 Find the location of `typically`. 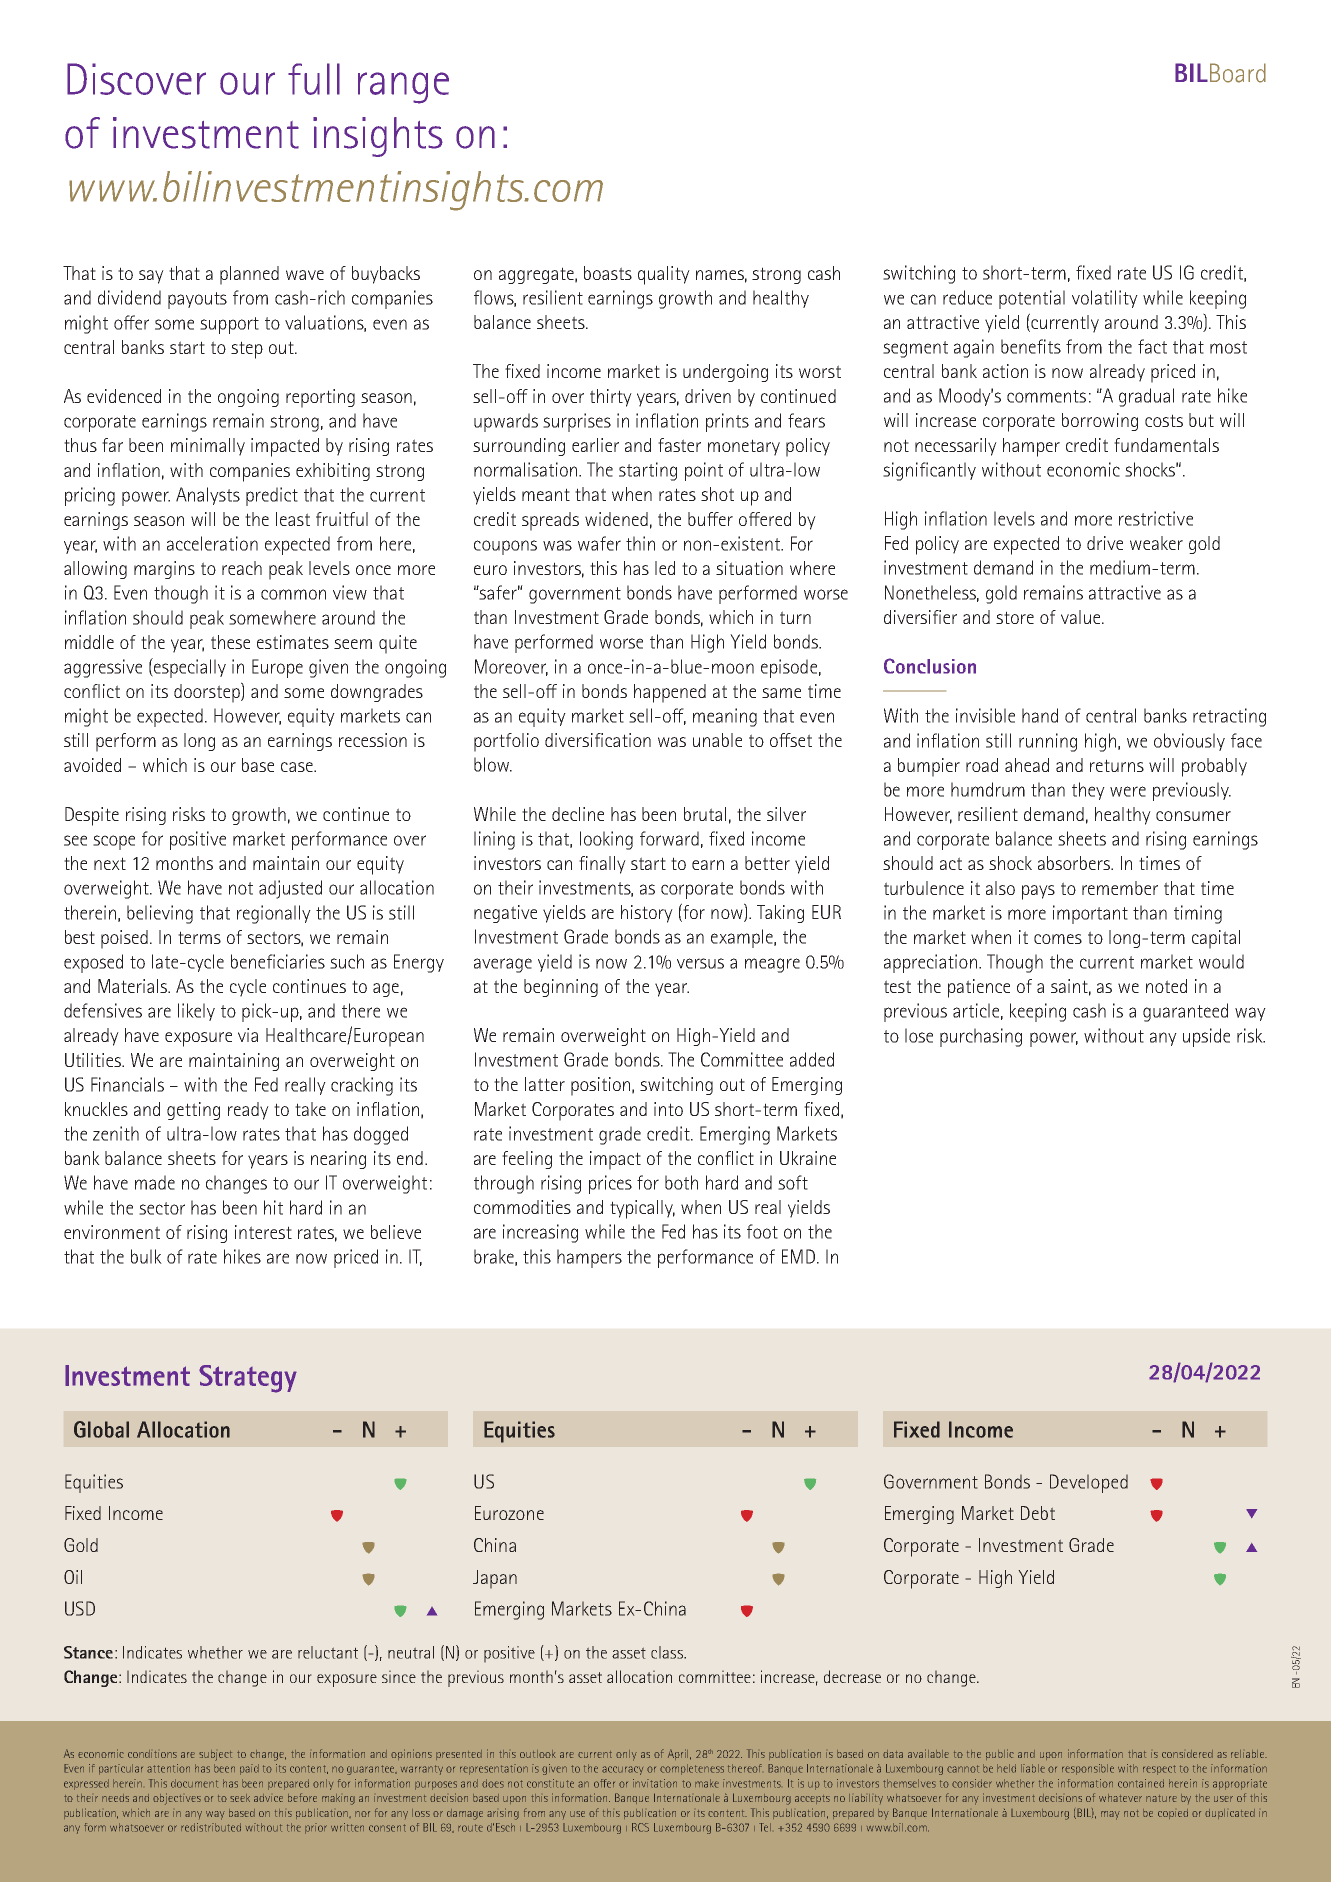

typically is located at coordinates (642, 1209).
